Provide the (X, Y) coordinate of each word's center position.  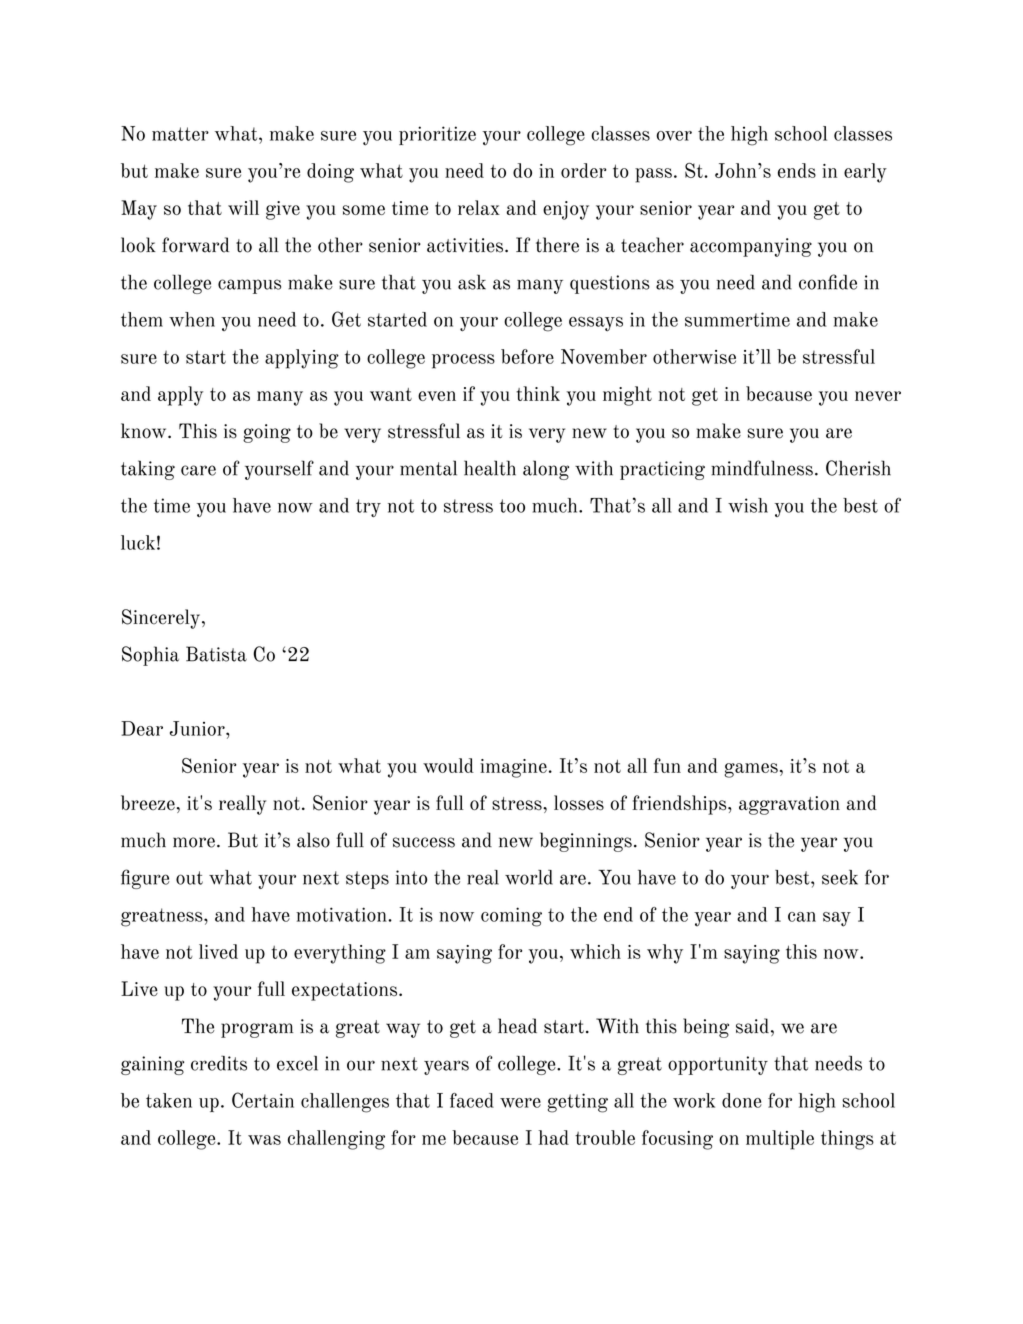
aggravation (789, 805)
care (198, 470)
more (194, 842)
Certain (263, 1100)
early (865, 173)
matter (180, 134)
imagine (513, 768)
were (520, 1103)
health (490, 468)
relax (479, 207)
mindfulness (762, 468)
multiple (780, 1140)
